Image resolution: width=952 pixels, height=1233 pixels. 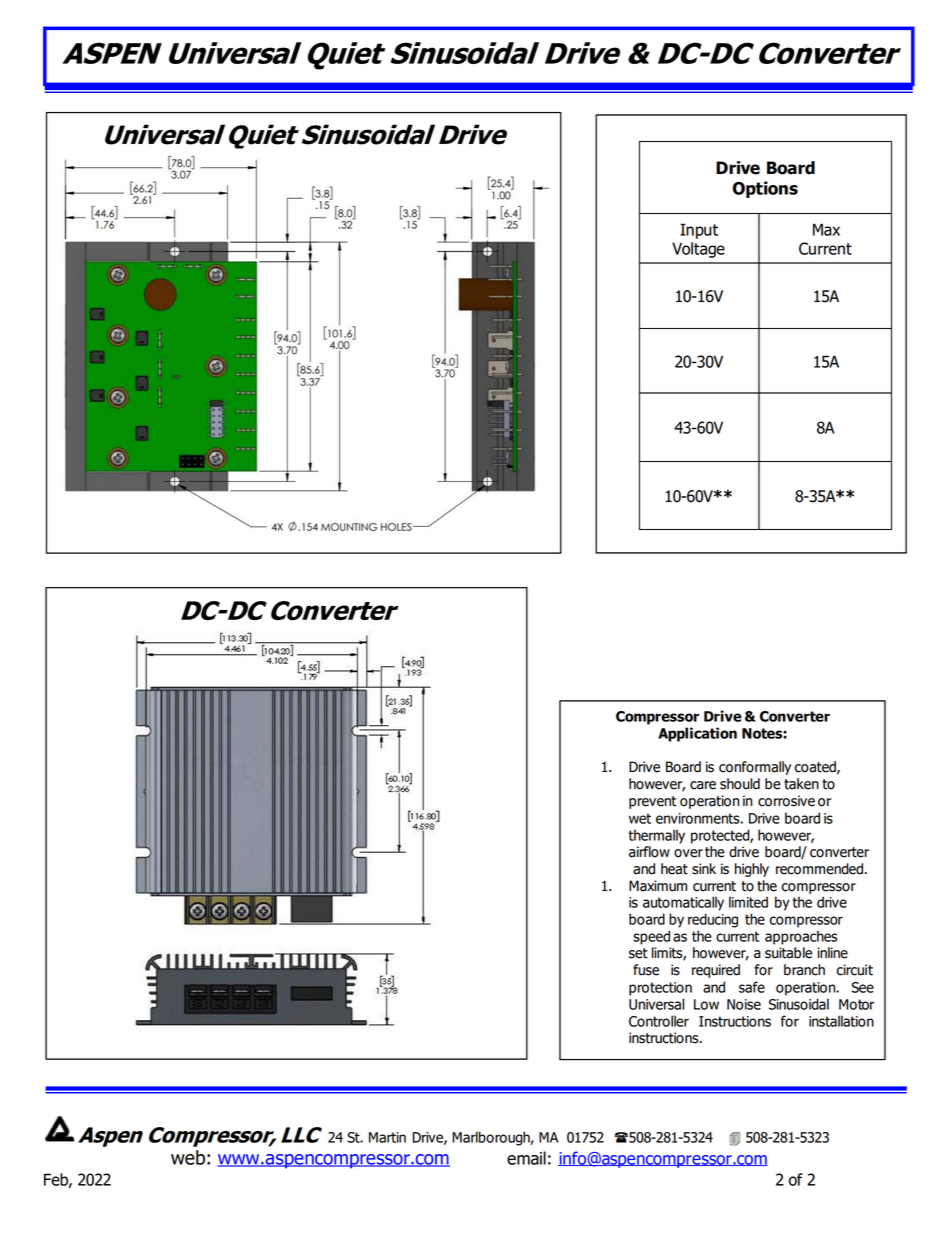 I want to click on should, so click(x=740, y=784).
